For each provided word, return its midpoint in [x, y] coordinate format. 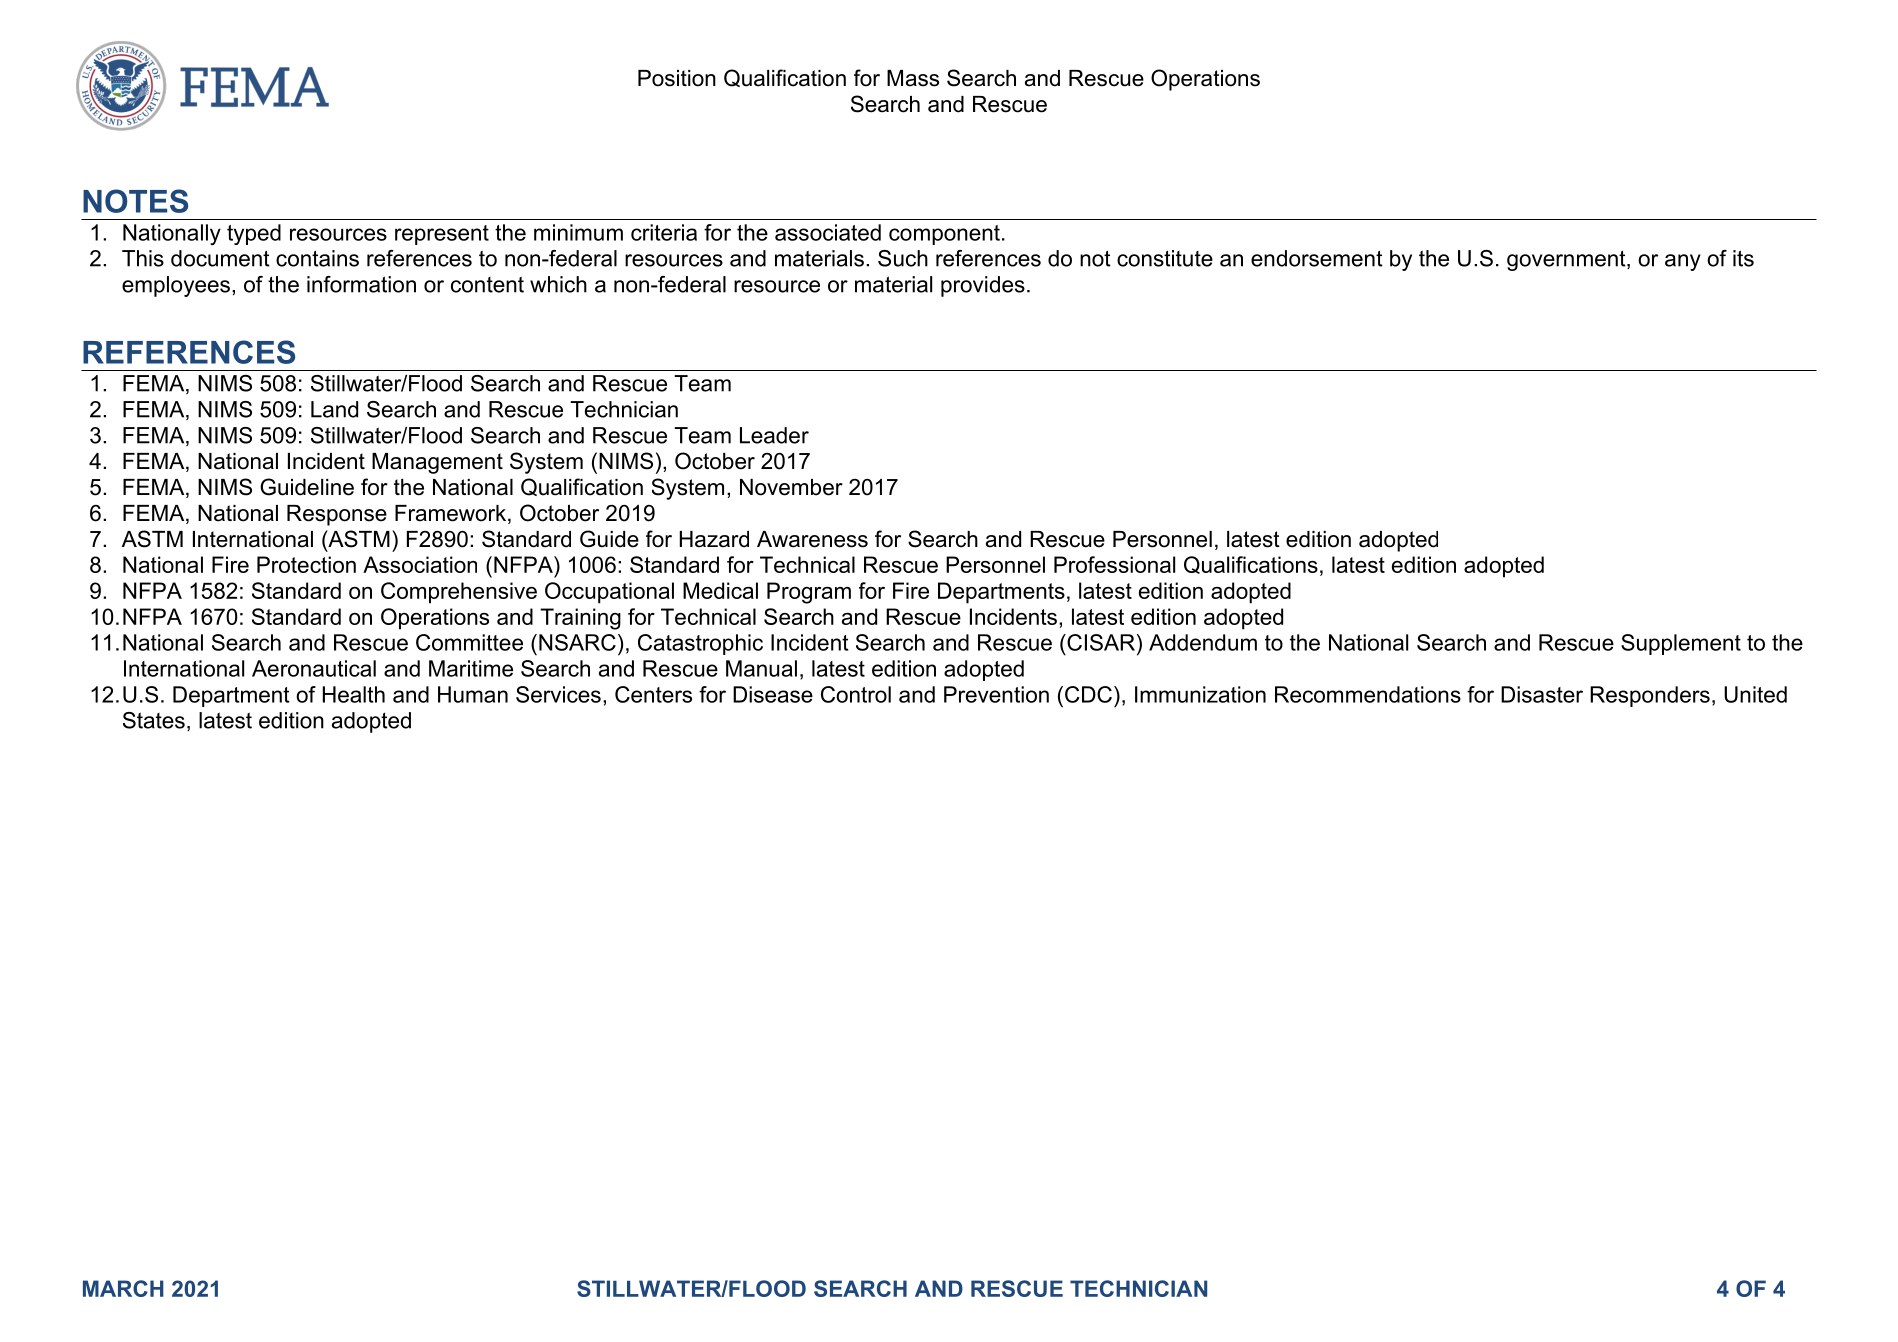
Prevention [996, 694]
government [1567, 260]
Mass [913, 78]
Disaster [1542, 694]
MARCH [123, 1288]
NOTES [135, 201]
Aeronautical [314, 668]
